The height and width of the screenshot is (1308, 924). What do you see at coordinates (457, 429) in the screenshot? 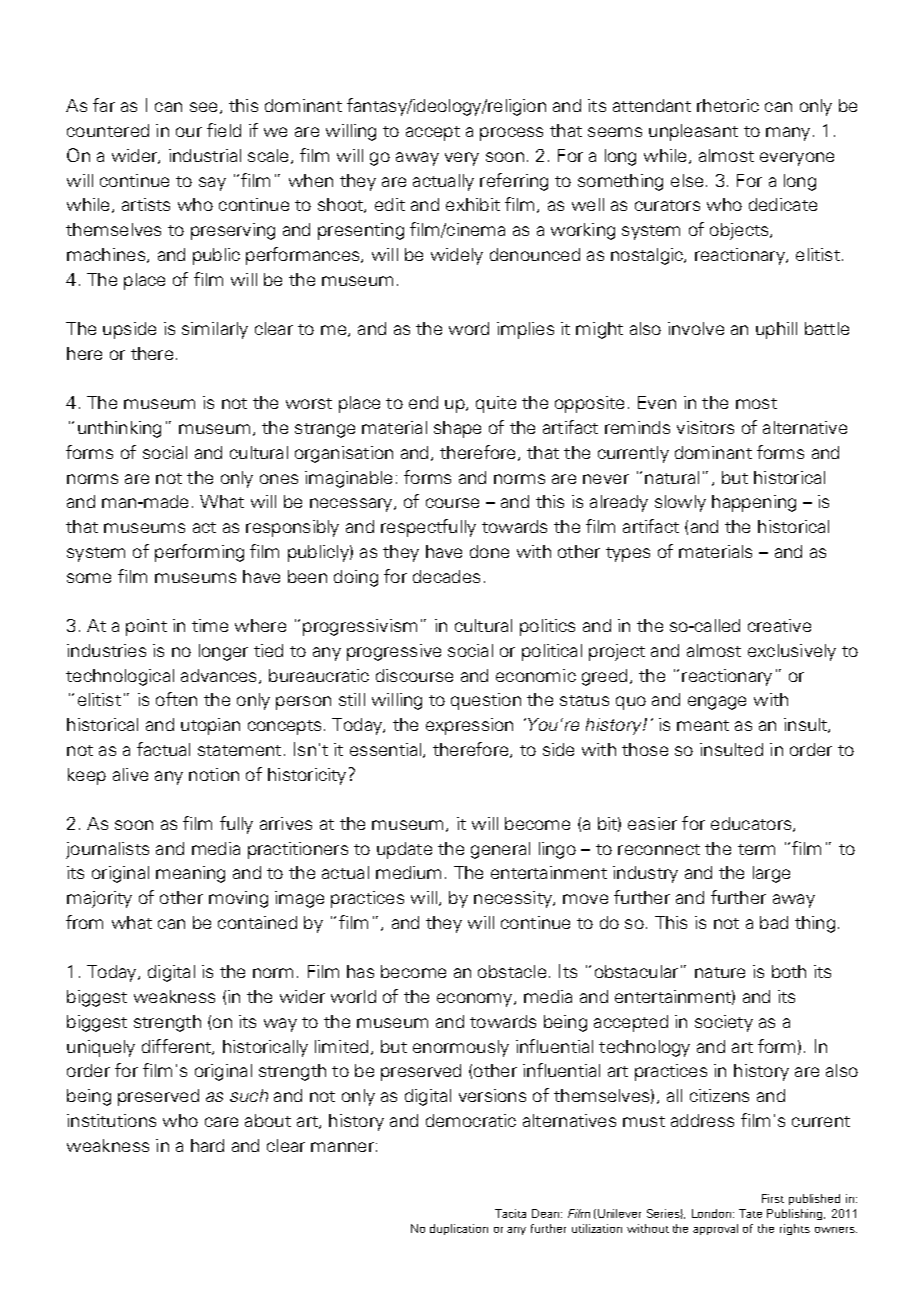
I see `shape` at bounding box center [457, 429].
